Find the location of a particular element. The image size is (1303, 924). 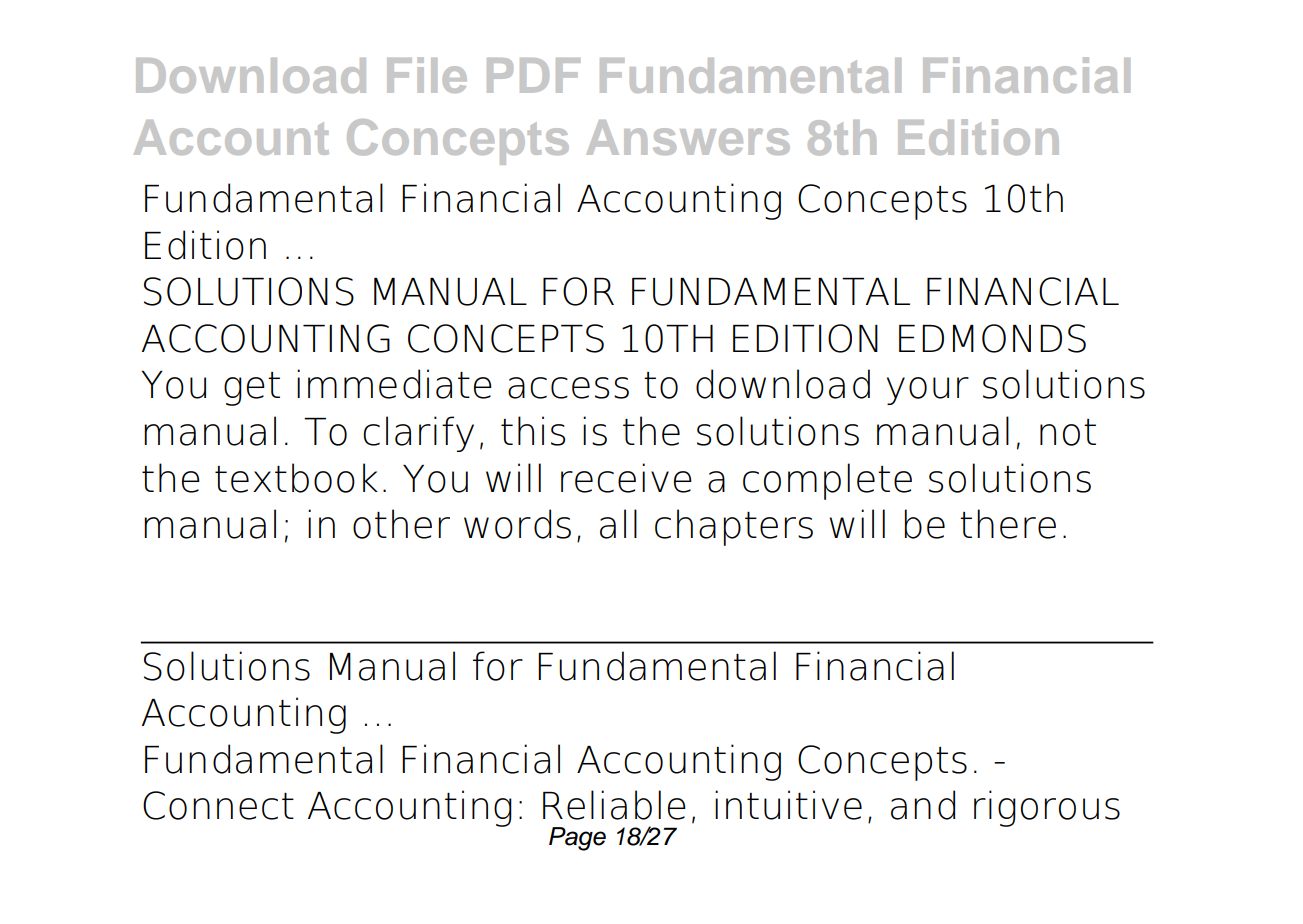

access is located at coordinates (568, 388).
